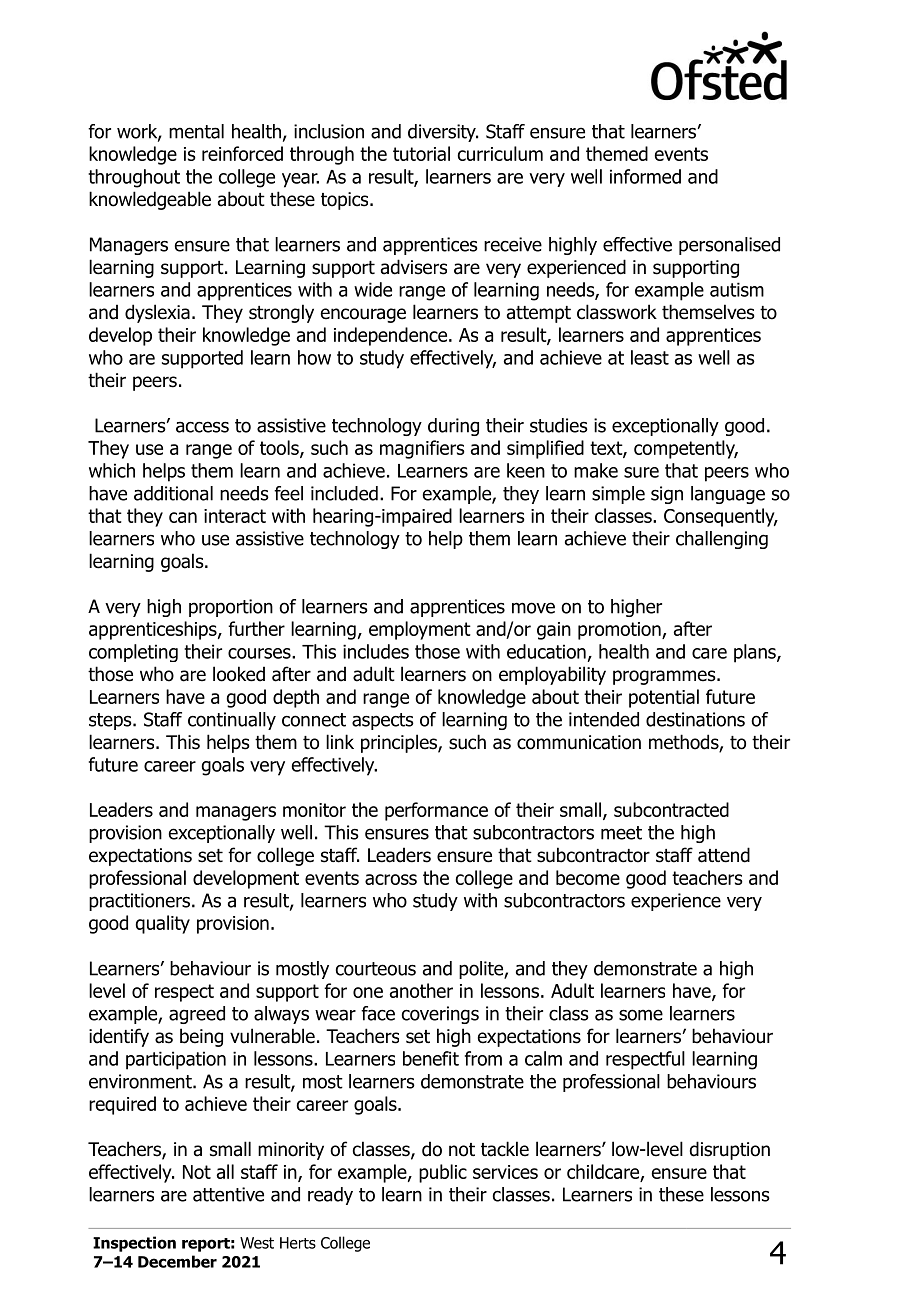 The image size is (924, 1310). What do you see at coordinates (231, 608) in the page?
I see `proportion` at bounding box center [231, 608].
